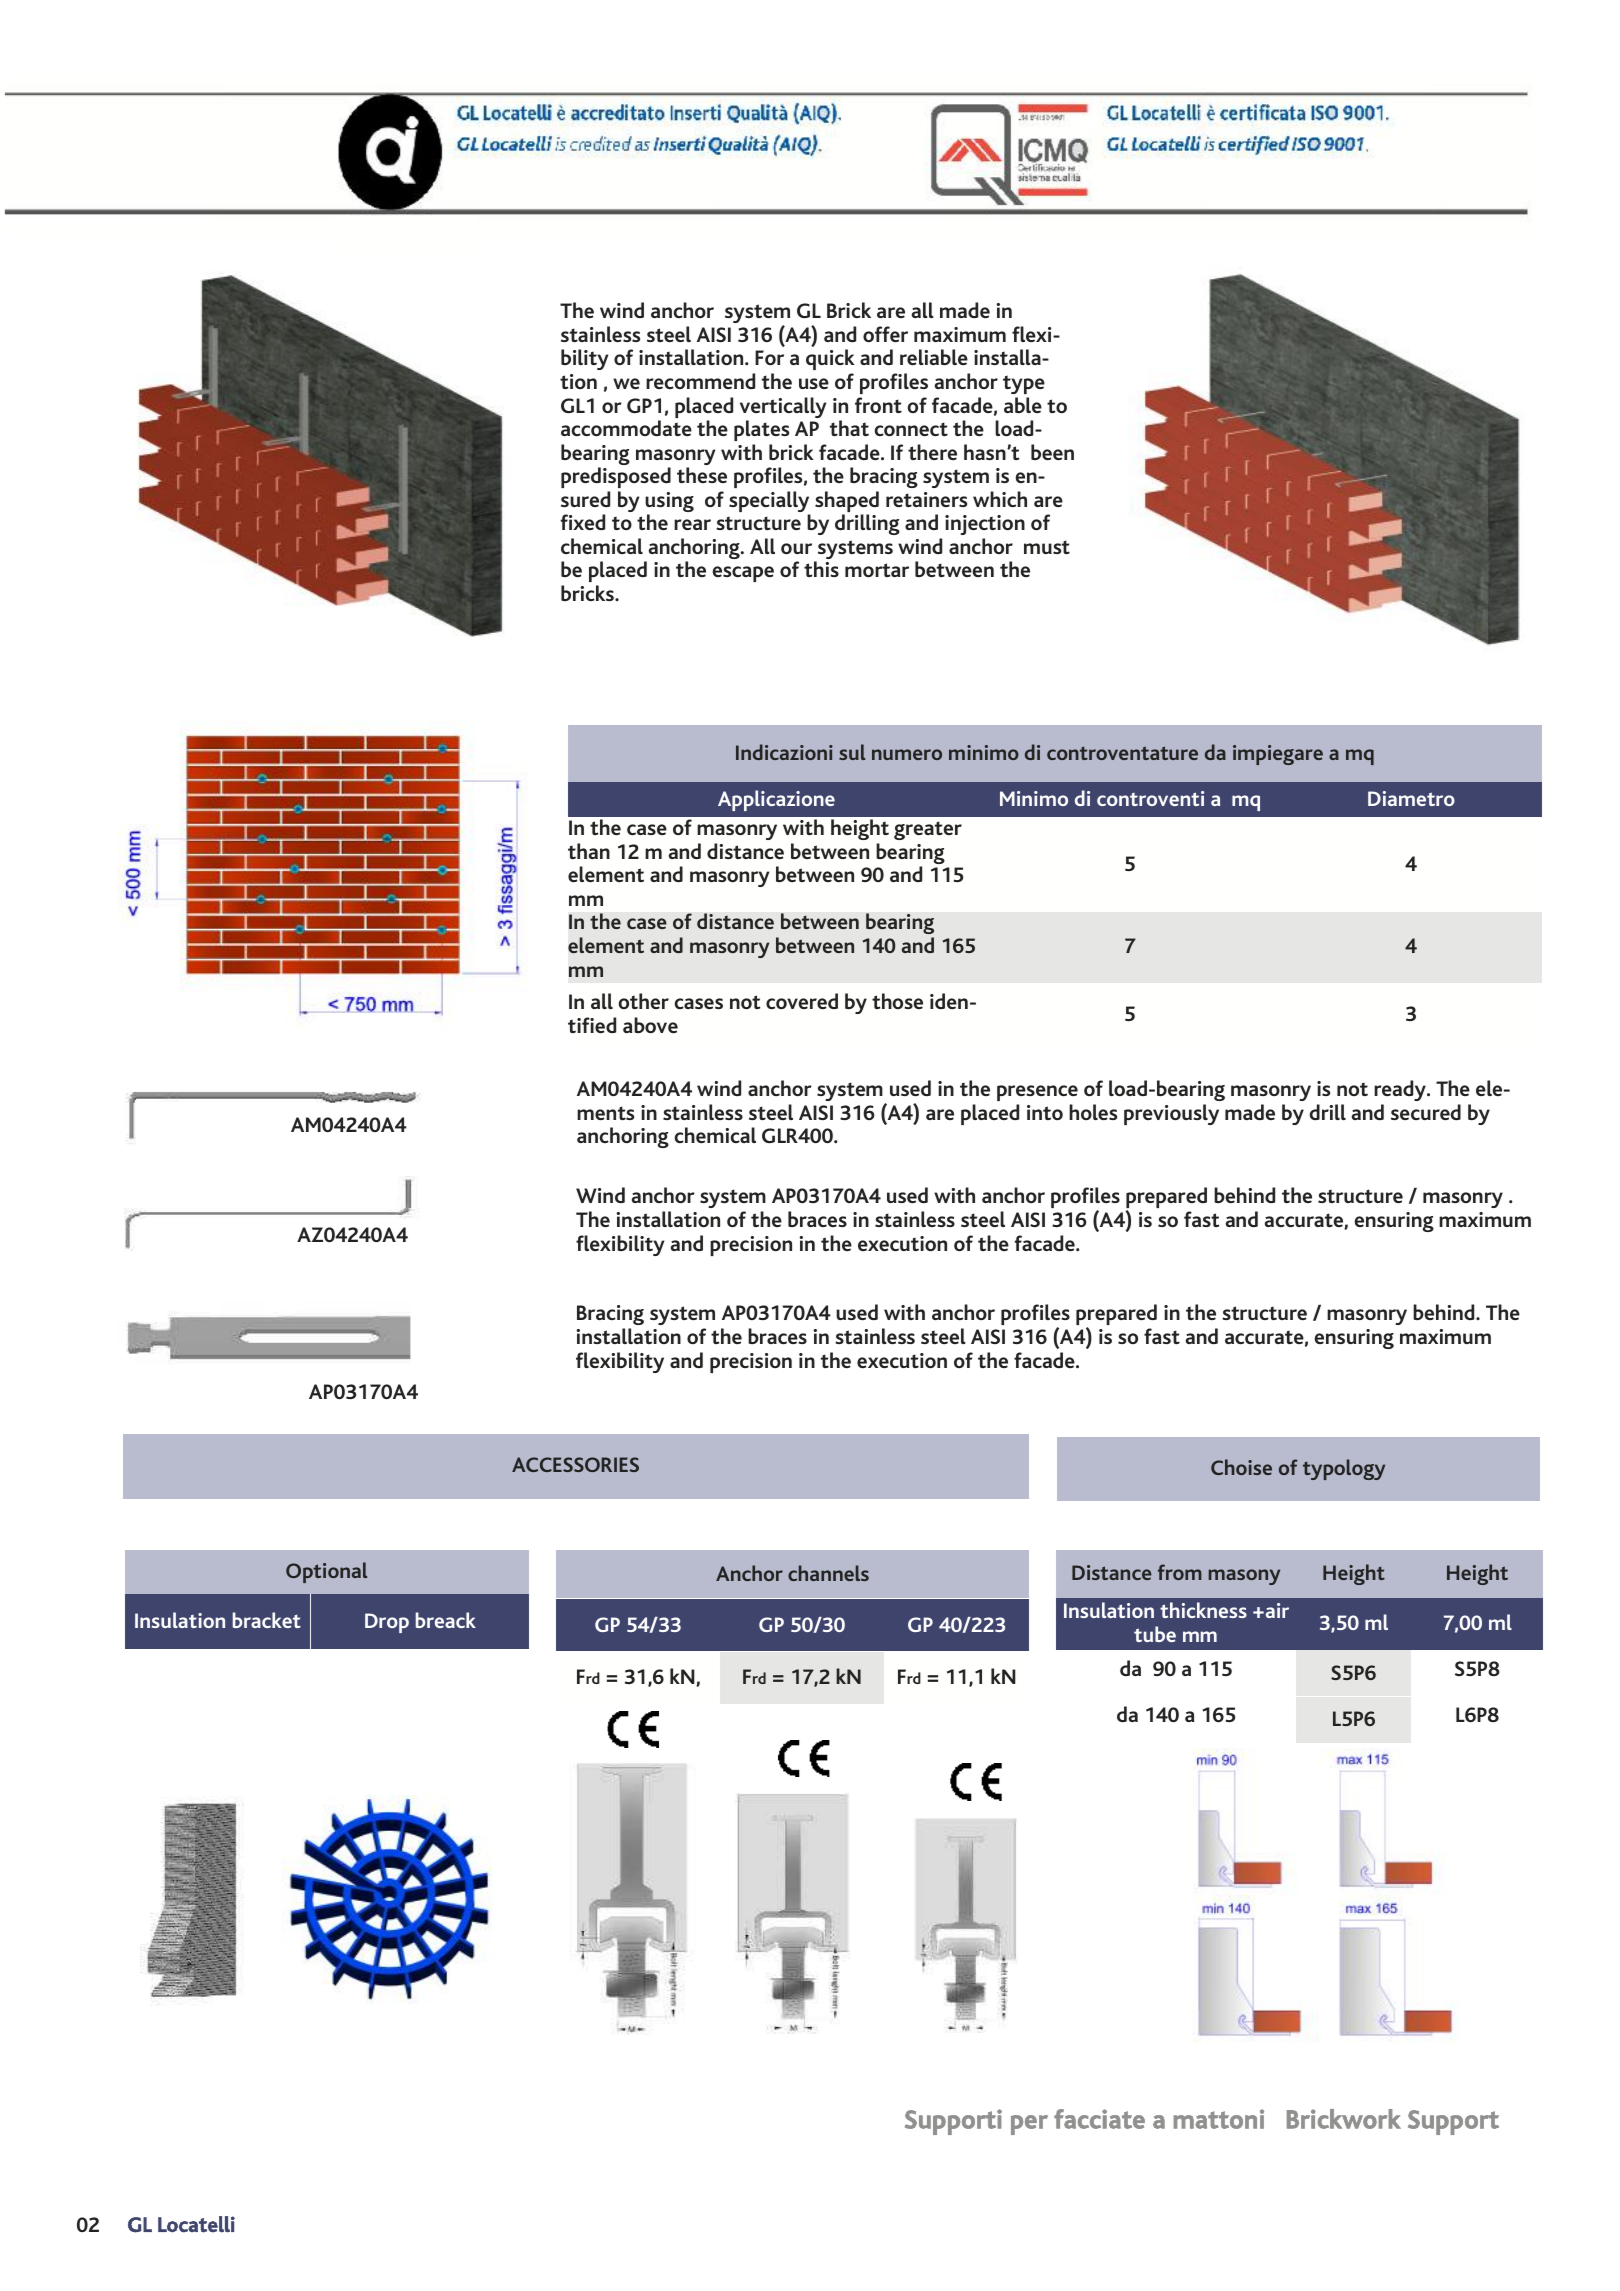 This page has height=2291, width=1620. What do you see at coordinates (1426, 1112) in the page?
I see `secured` at bounding box center [1426, 1112].
